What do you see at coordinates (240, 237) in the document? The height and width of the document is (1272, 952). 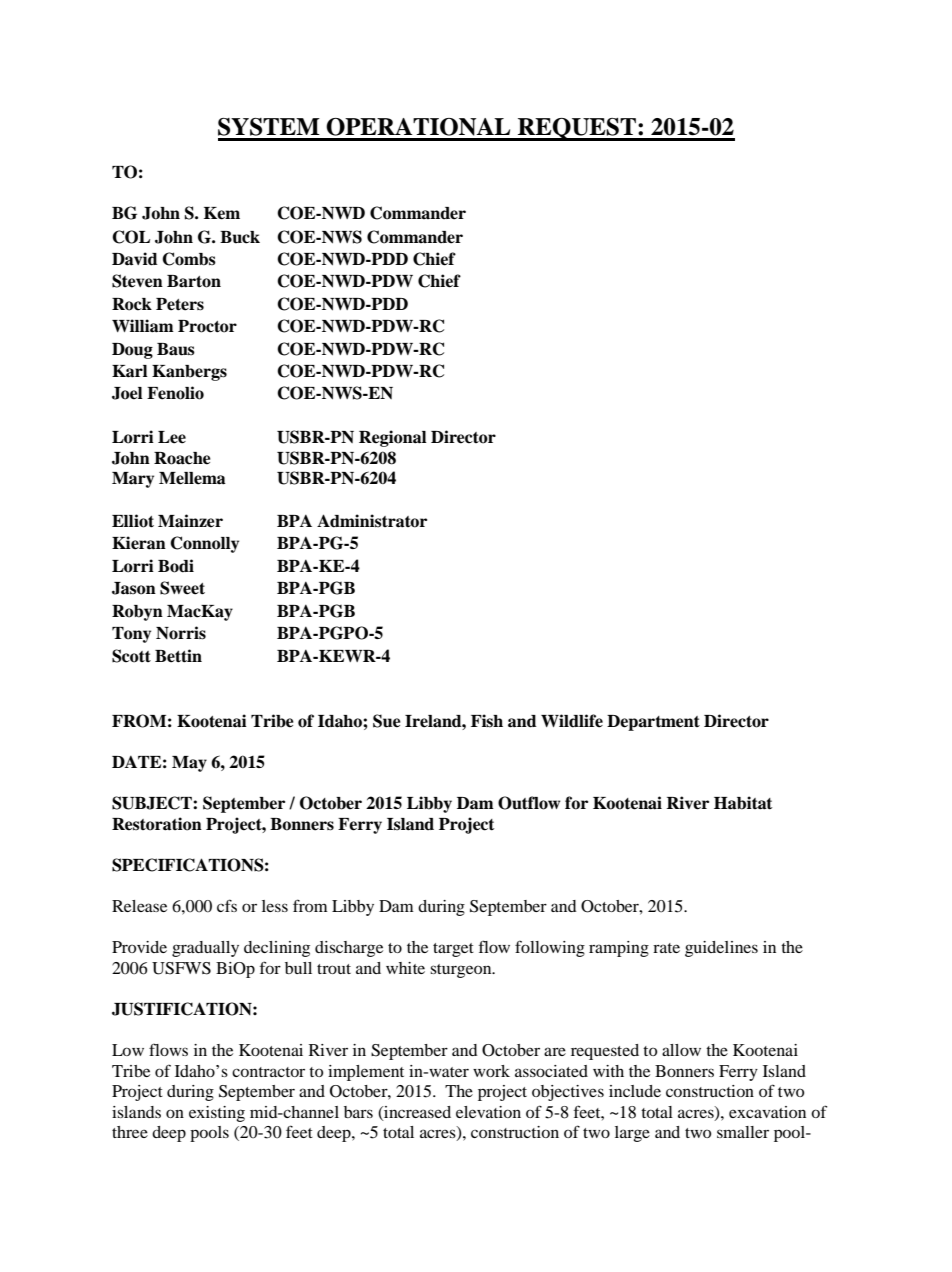 I see `Buck` at bounding box center [240, 237].
